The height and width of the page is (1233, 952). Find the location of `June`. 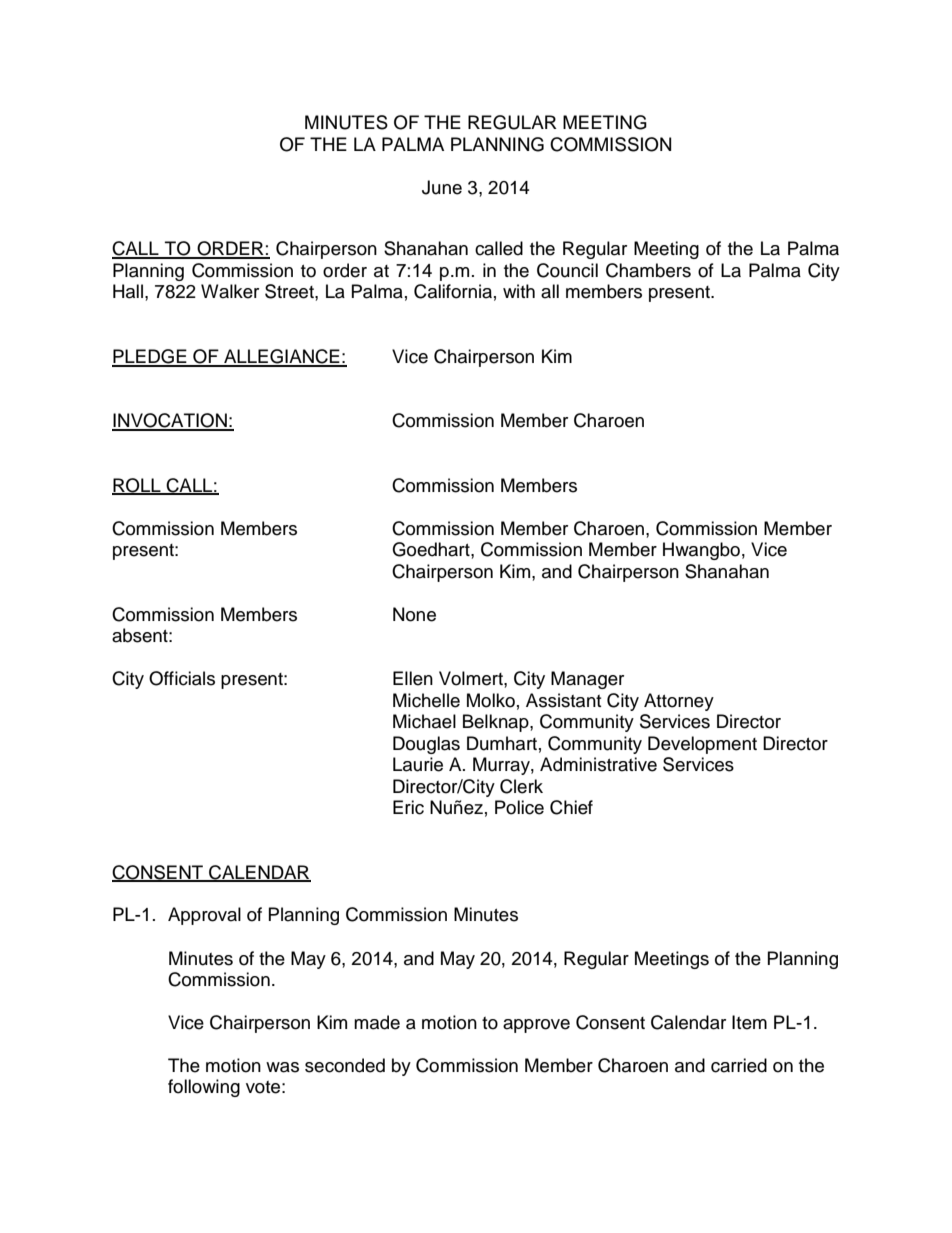

June is located at coordinates (442, 187).
